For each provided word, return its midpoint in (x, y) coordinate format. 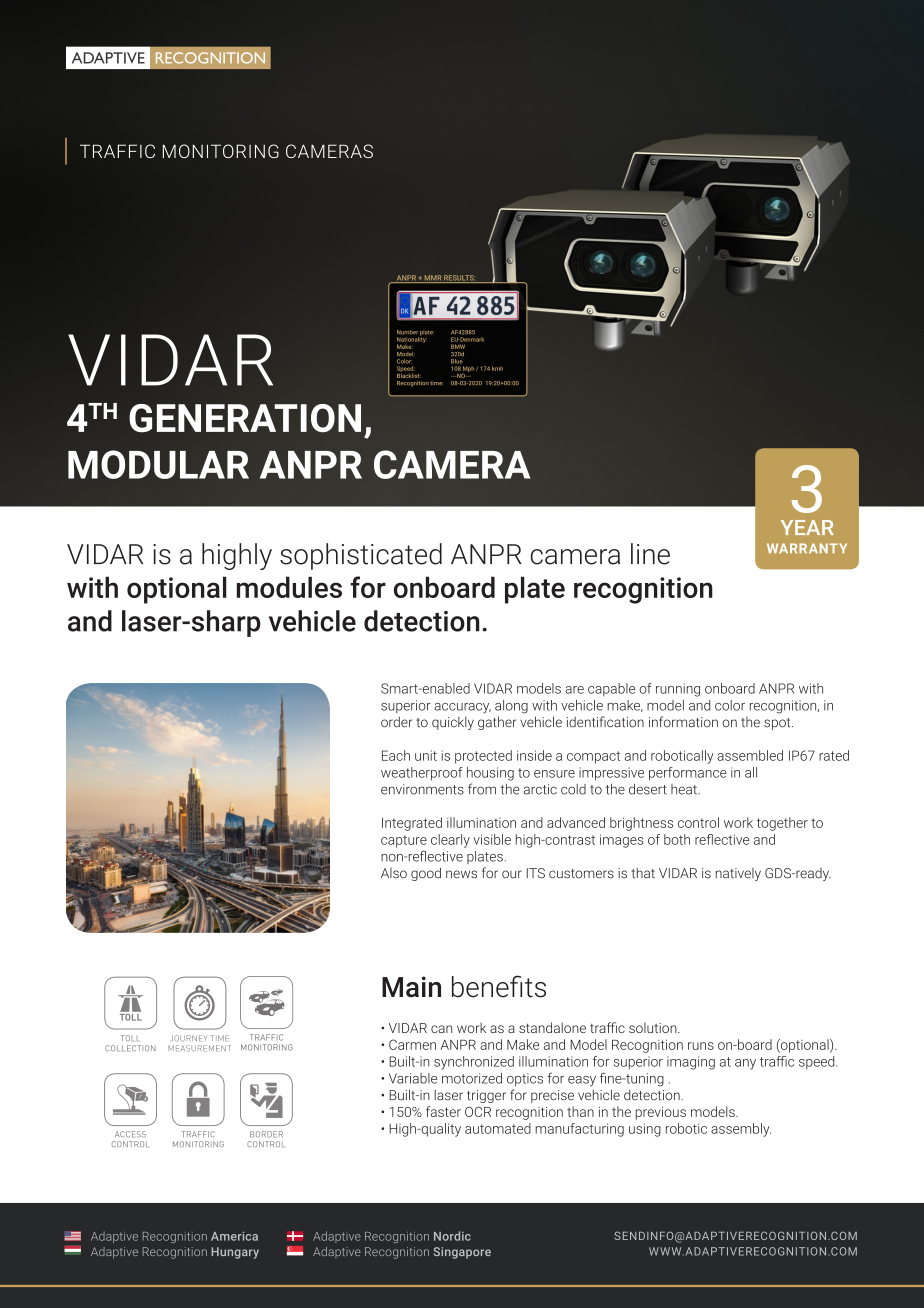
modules (289, 587)
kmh (497, 368)
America (234, 1236)
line (650, 554)
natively (738, 874)
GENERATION (245, 418)
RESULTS (459, 279)
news (461, 874)
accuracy (462, 708)
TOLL (129, 1038)
